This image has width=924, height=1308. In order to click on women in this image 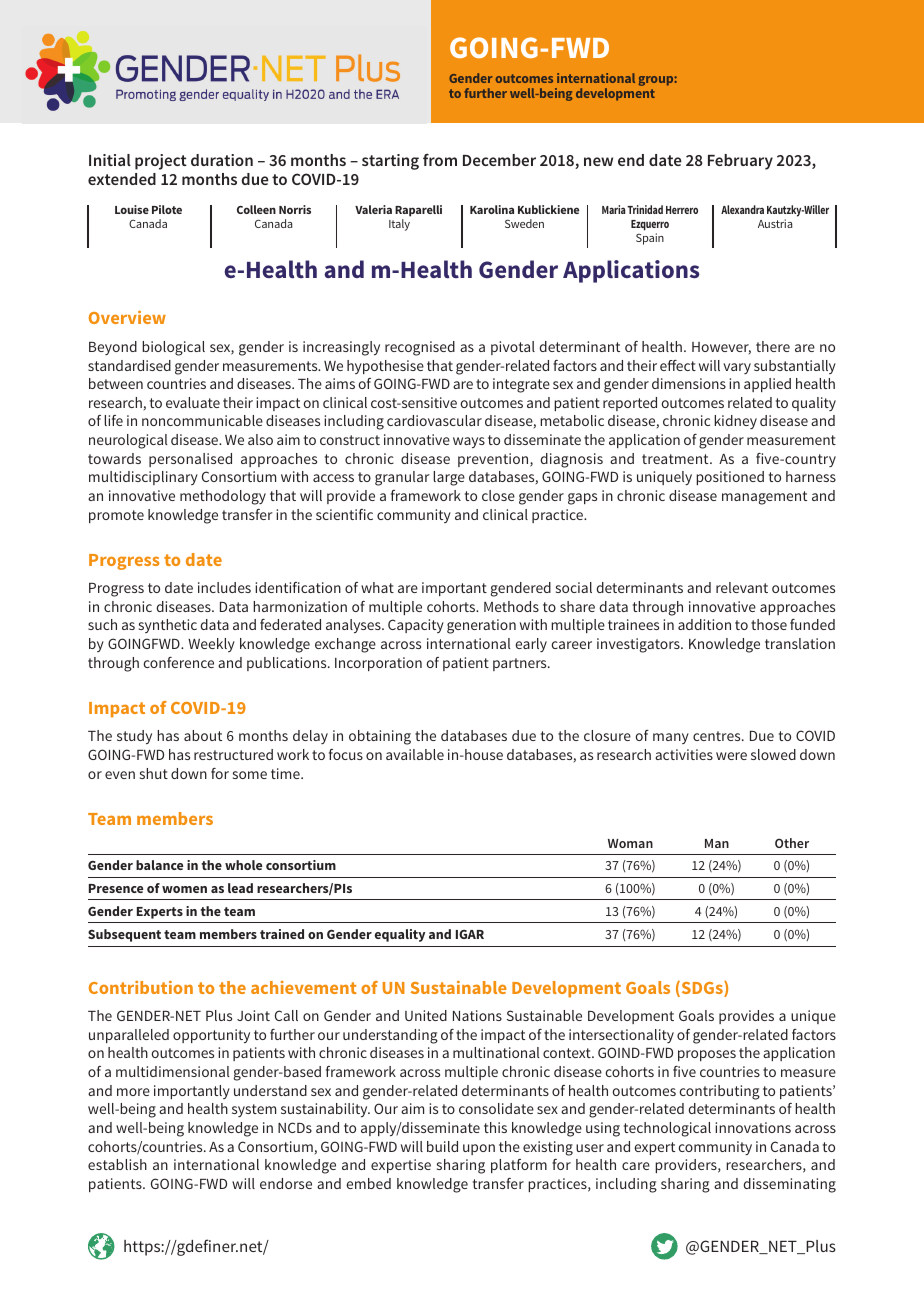, I will do `click(184, 889)`.
